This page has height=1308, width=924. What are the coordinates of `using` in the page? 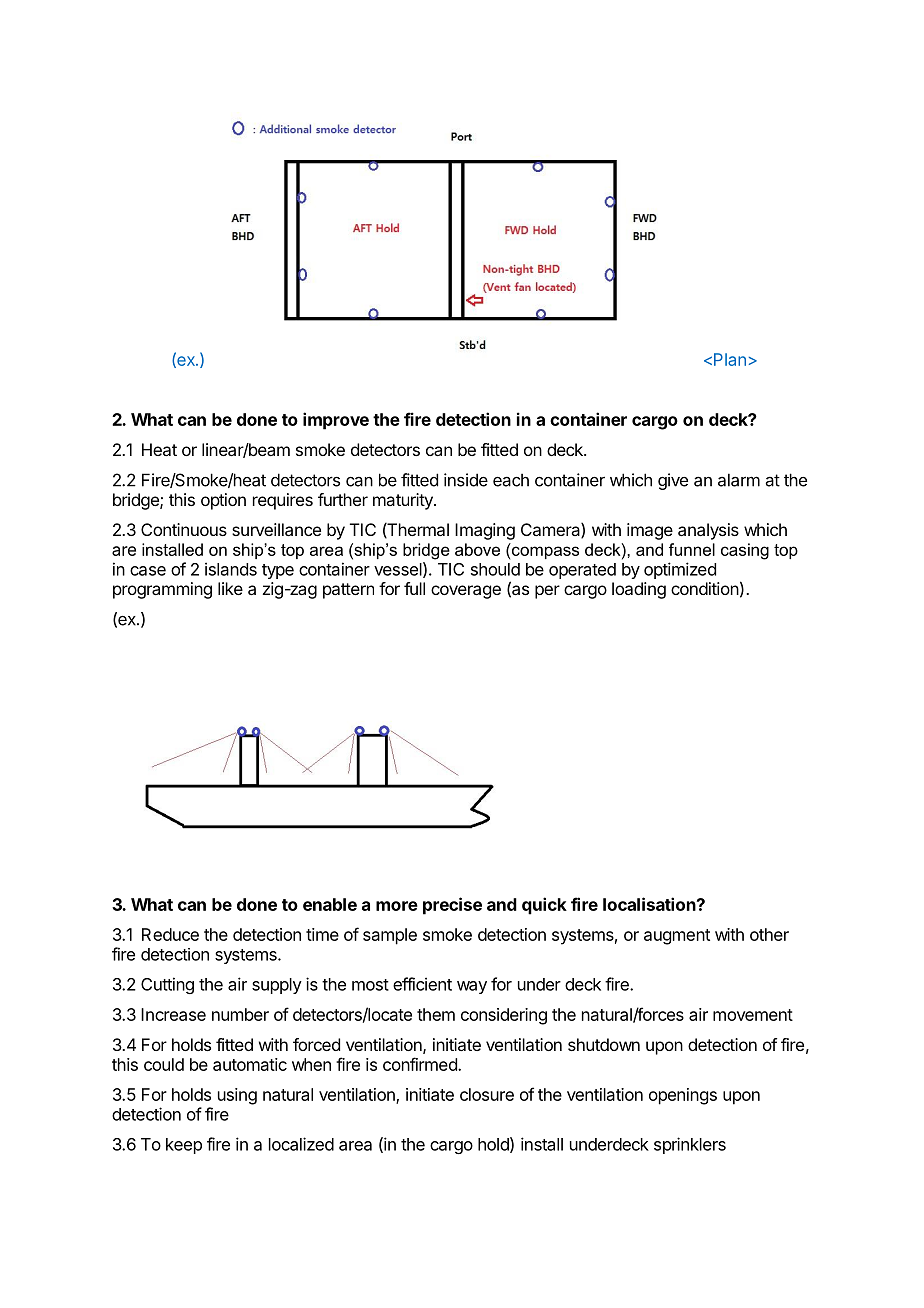 It's located at (237, 1096).
